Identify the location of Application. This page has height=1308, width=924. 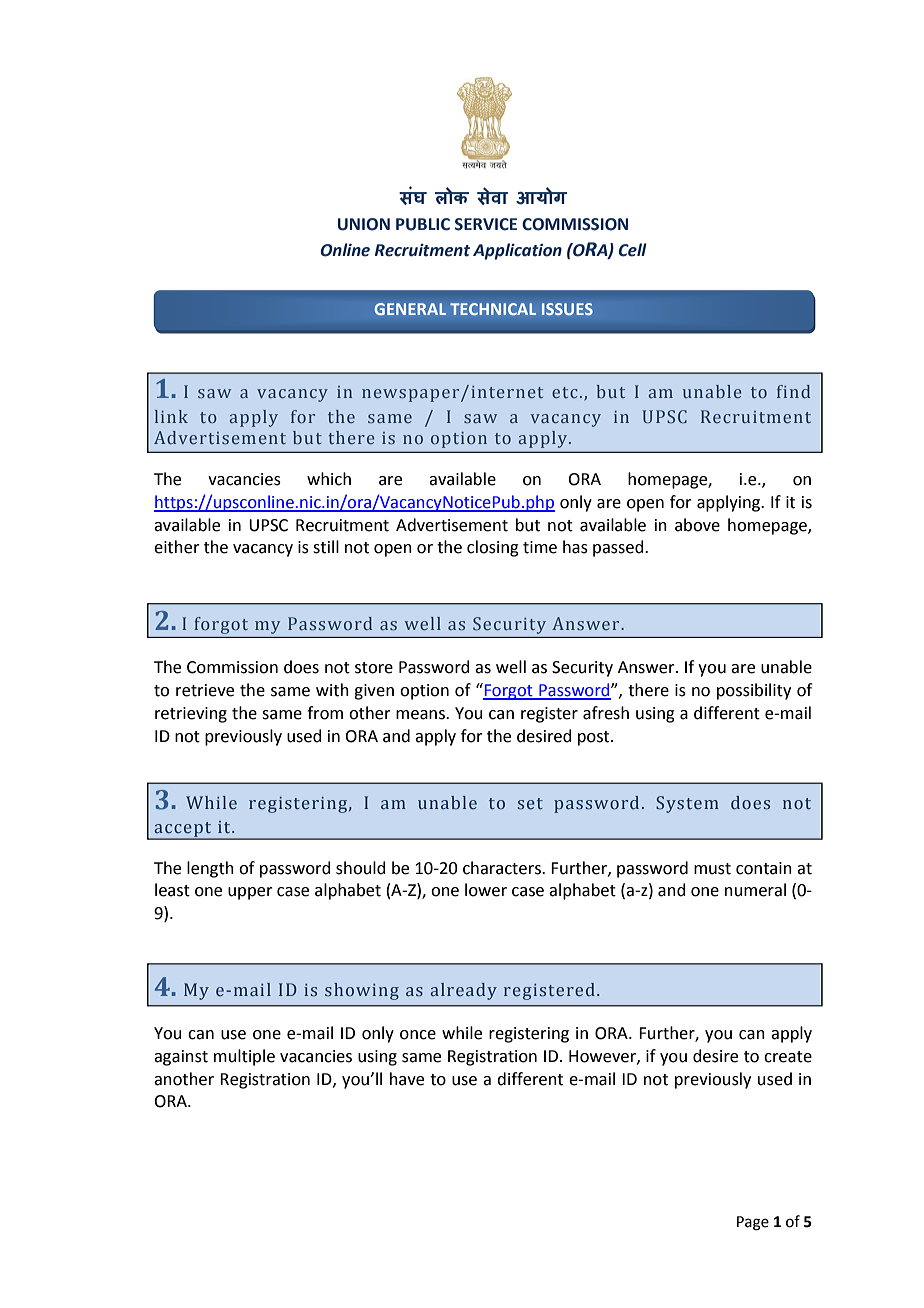
(517, 251).
